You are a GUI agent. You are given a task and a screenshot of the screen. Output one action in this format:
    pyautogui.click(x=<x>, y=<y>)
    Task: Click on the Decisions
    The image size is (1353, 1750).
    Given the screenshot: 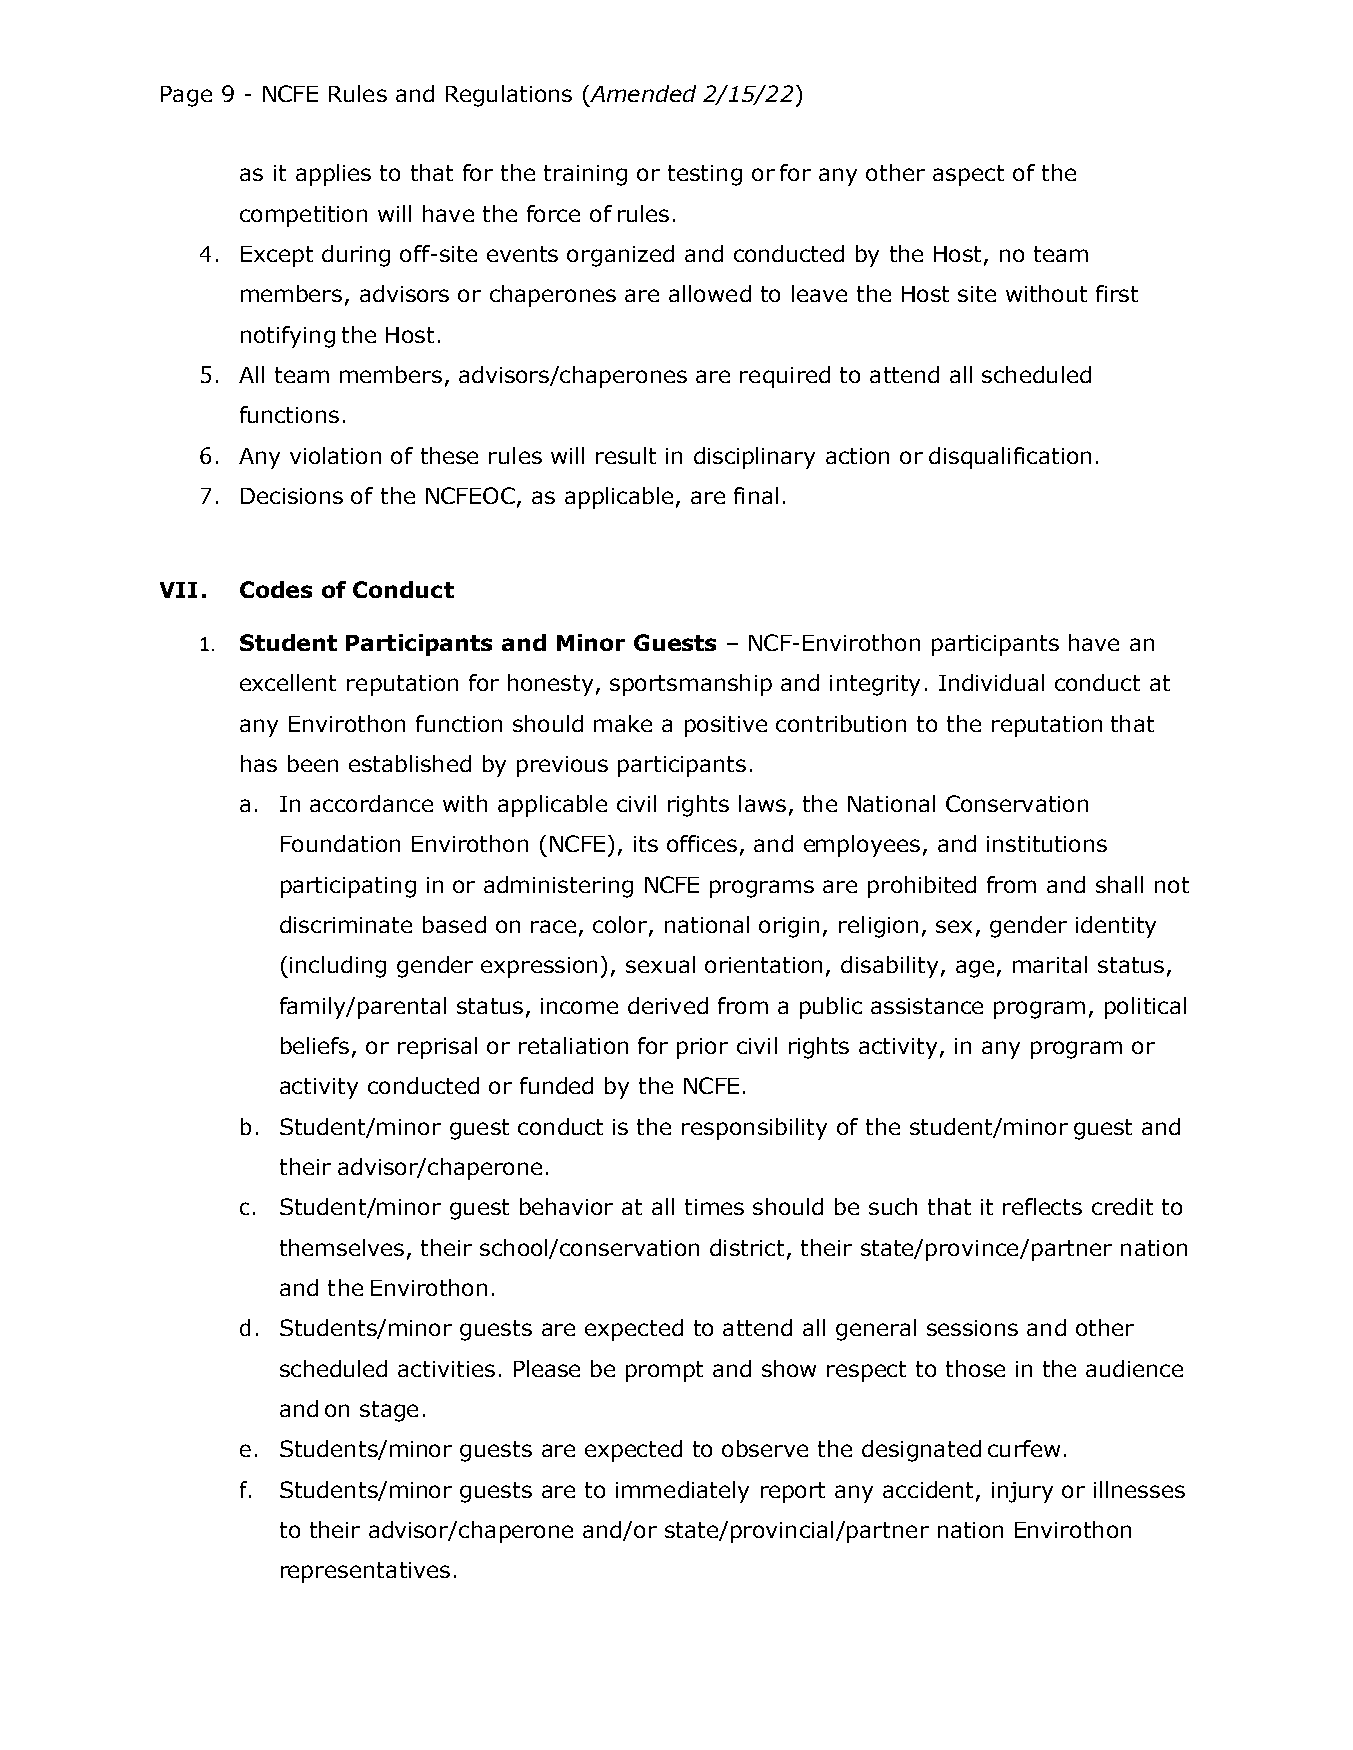 What is the action you would take?
    pyautogui.click(x=292, y=496)
